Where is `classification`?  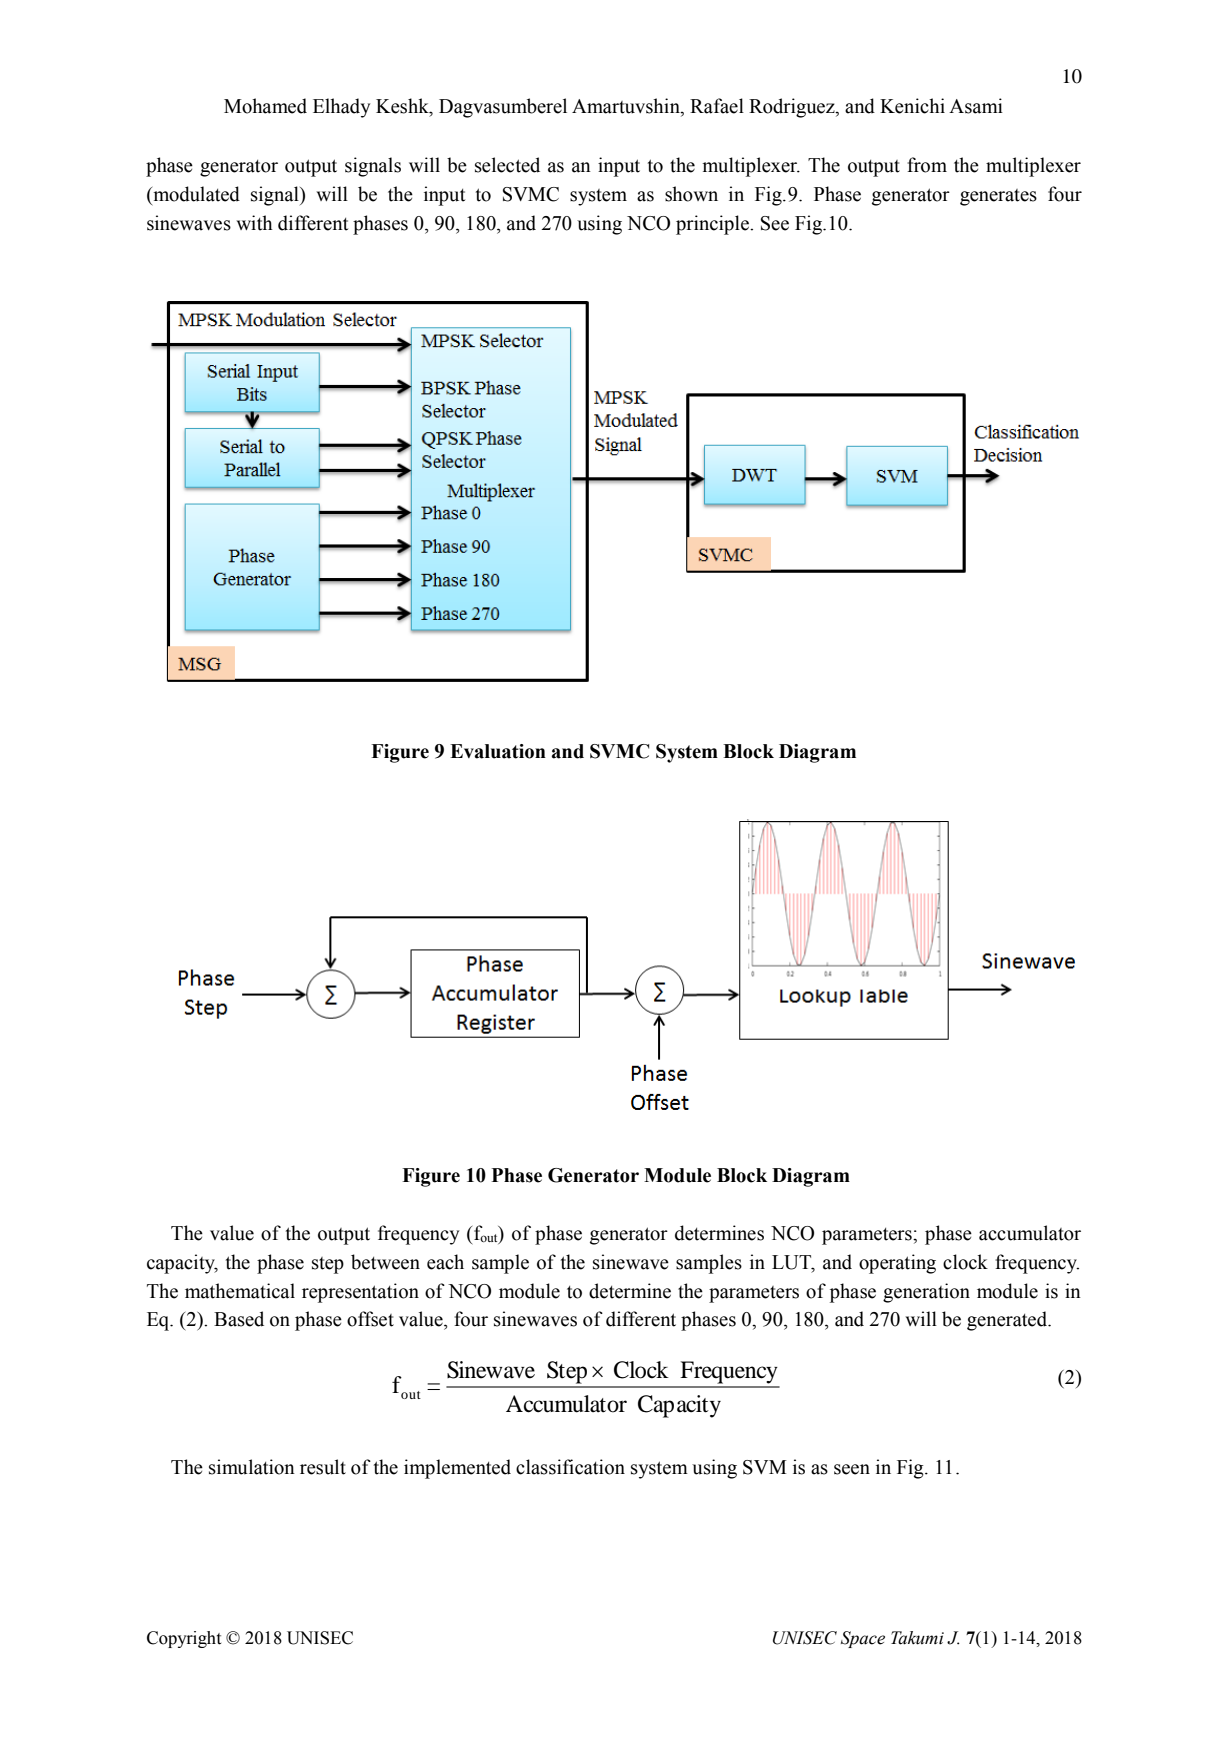 classification is located at coordinates (570, 1467).
